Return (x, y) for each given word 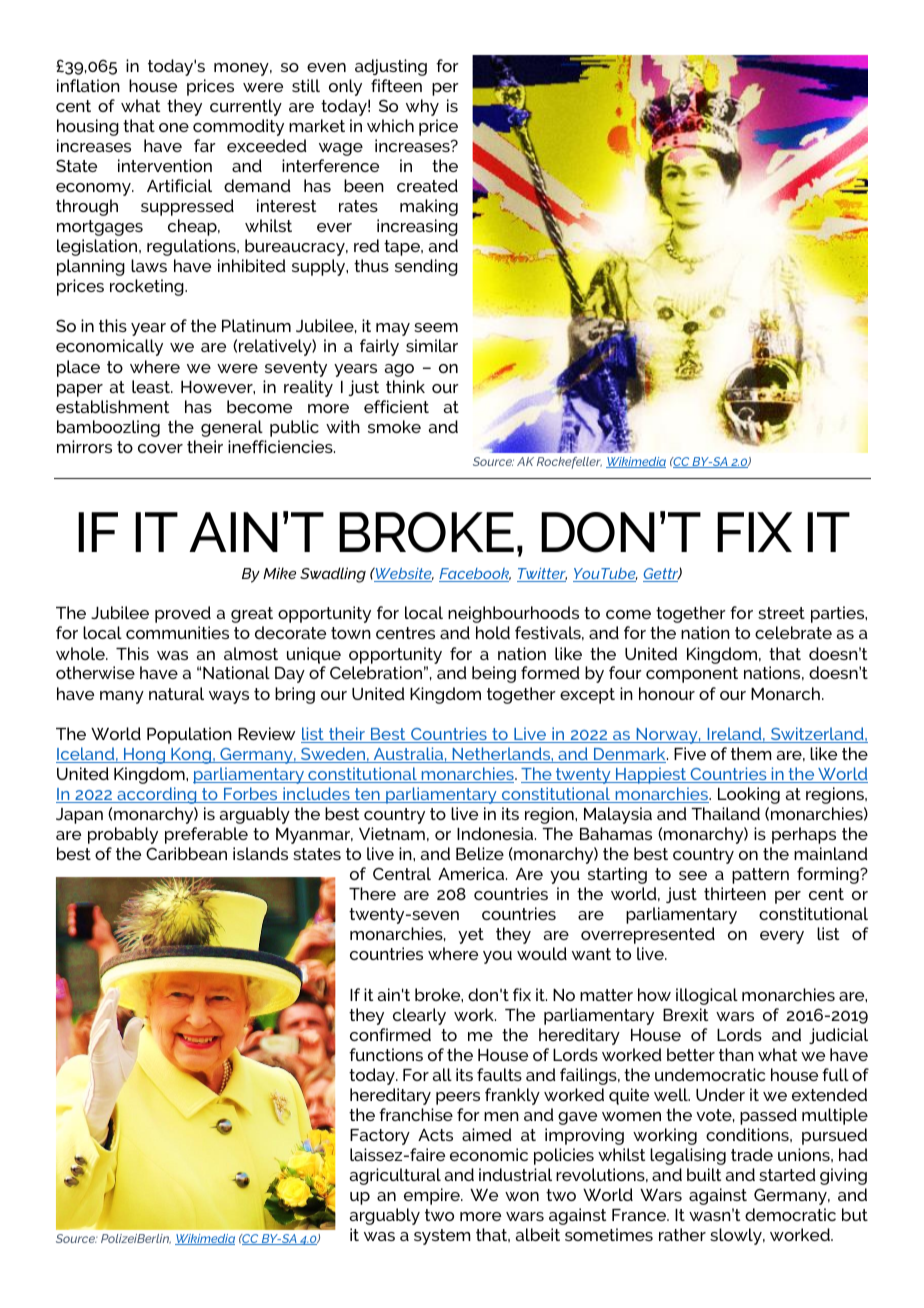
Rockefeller (569, 463)
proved (183, 614)
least (152, 386)
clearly (419, 1016)
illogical (707, 996)
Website (403, 574)
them (751, 753)
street (781, 613)
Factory (380, 1137)
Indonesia (496, 833)
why (422, 107)
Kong (191, 756)
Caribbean (186, 853)
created (427, 185)
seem (436, 327)
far (205, 145)
